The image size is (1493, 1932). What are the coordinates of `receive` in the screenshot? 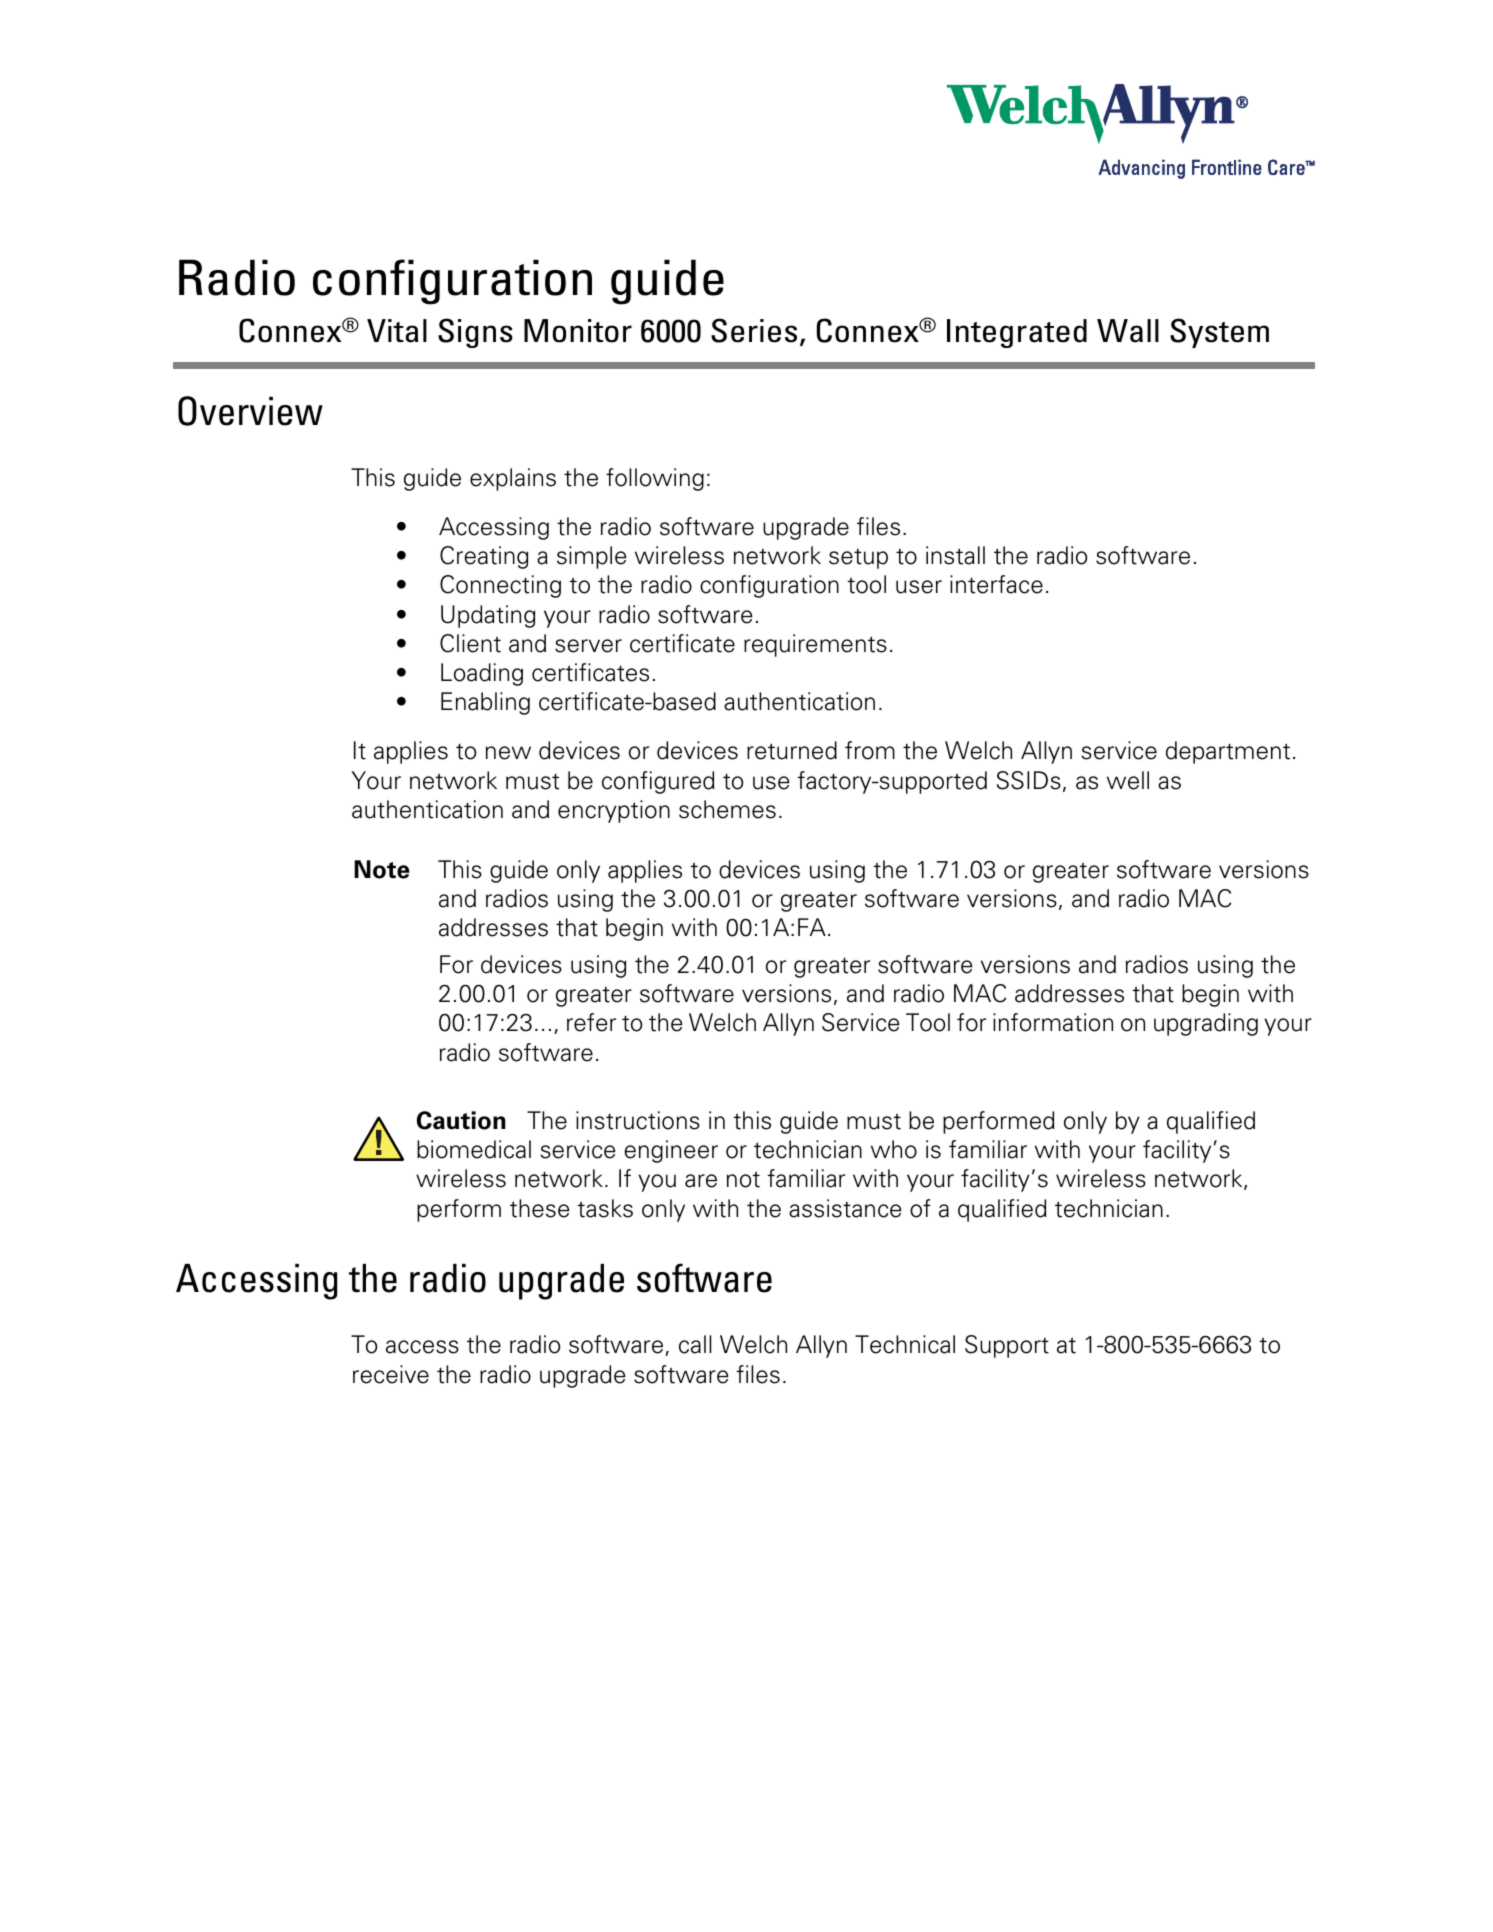 It's located at (391, 1374).
